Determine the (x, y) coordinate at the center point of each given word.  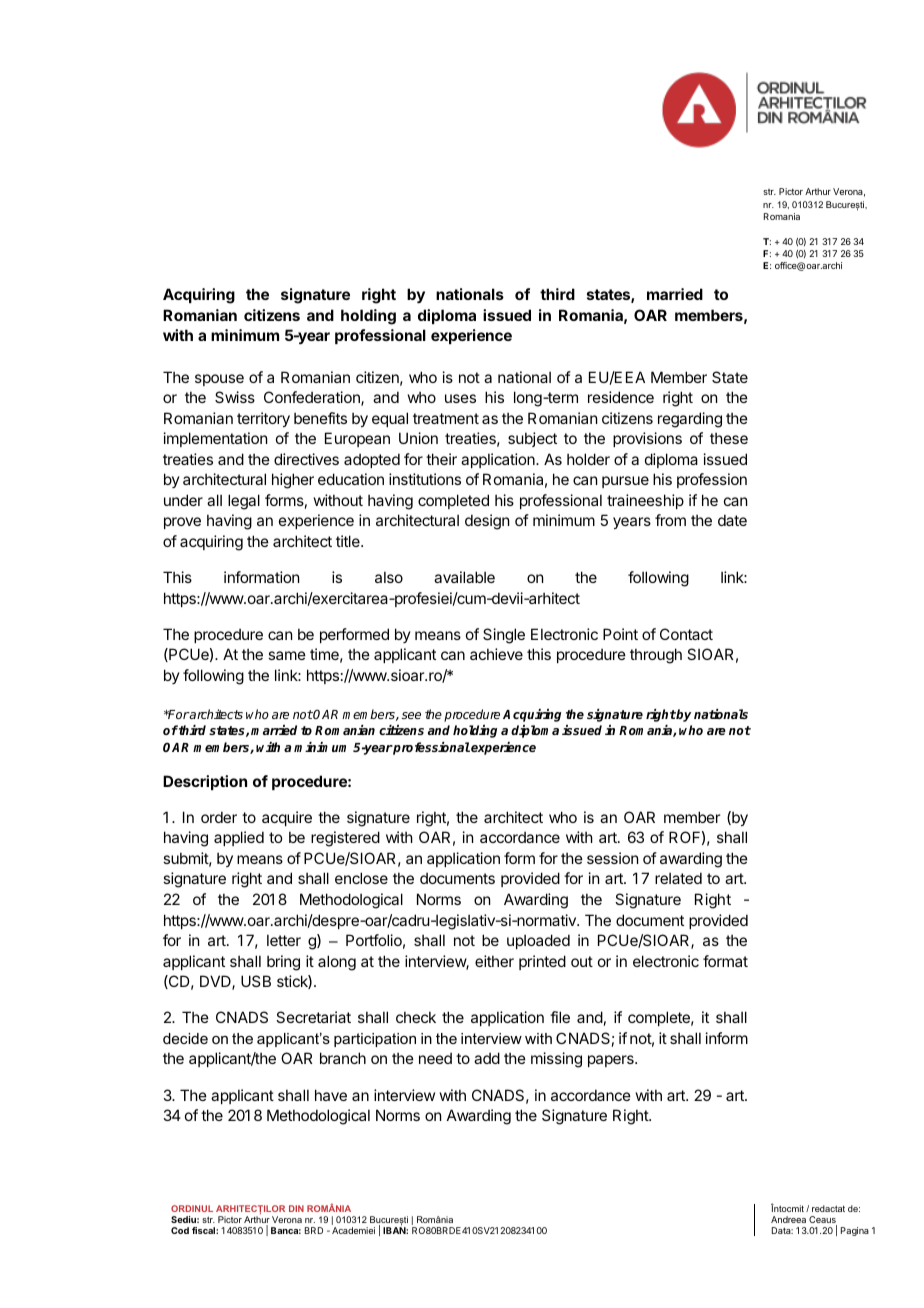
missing (556, 1060)
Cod (180, 1230)
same (287, 655)
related (678, 878)
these (729, 438)
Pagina (855, 1231)
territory (263, 419)
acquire (287, 818)
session (612, 858)
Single (504, 636)
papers (612, 1061)
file (560, 1017)
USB (256, 981)
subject (532, 439)
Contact (686, 634)
